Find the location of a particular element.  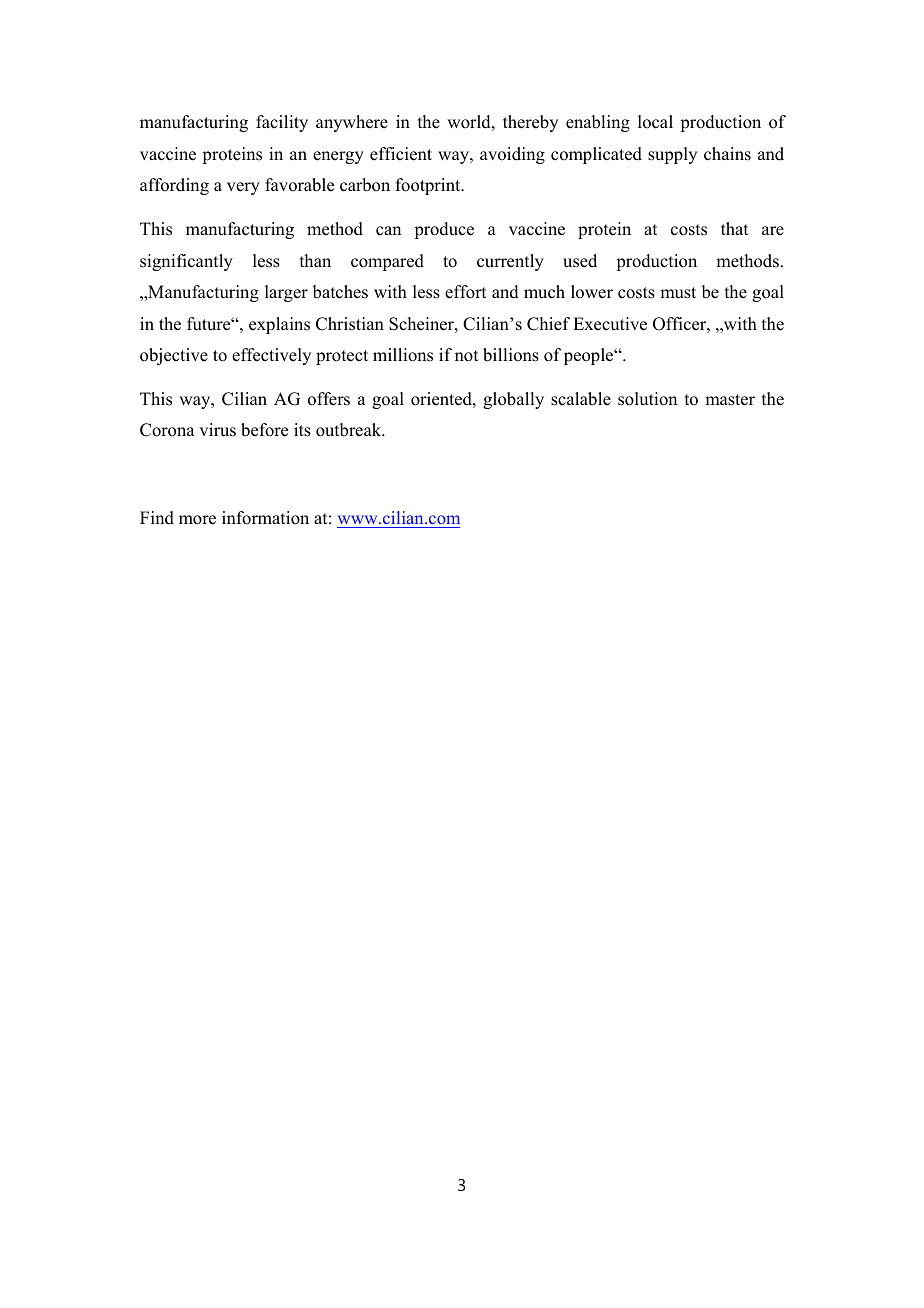

local is located at coordinates (655, 122).
